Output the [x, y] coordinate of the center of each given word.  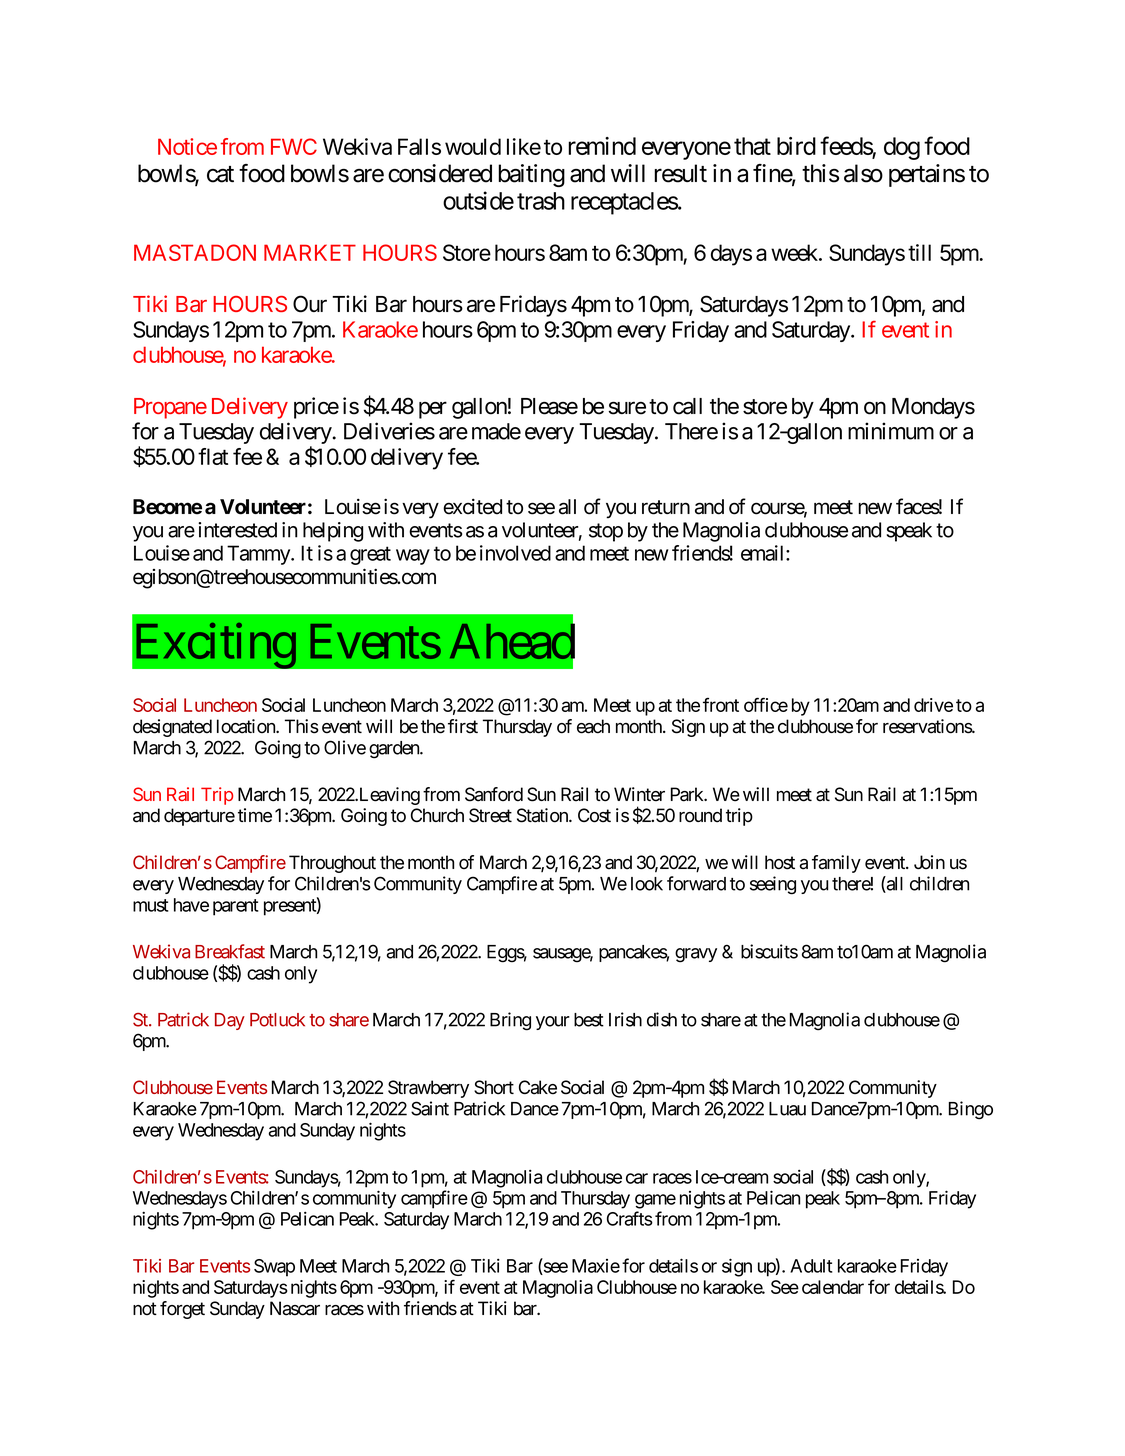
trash [541, 201]
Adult [811, 1266]
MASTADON [195, 252]
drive [933, 705]
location [247, 726]
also [863, 173]
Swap [274, 1268]
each [593, 726]
